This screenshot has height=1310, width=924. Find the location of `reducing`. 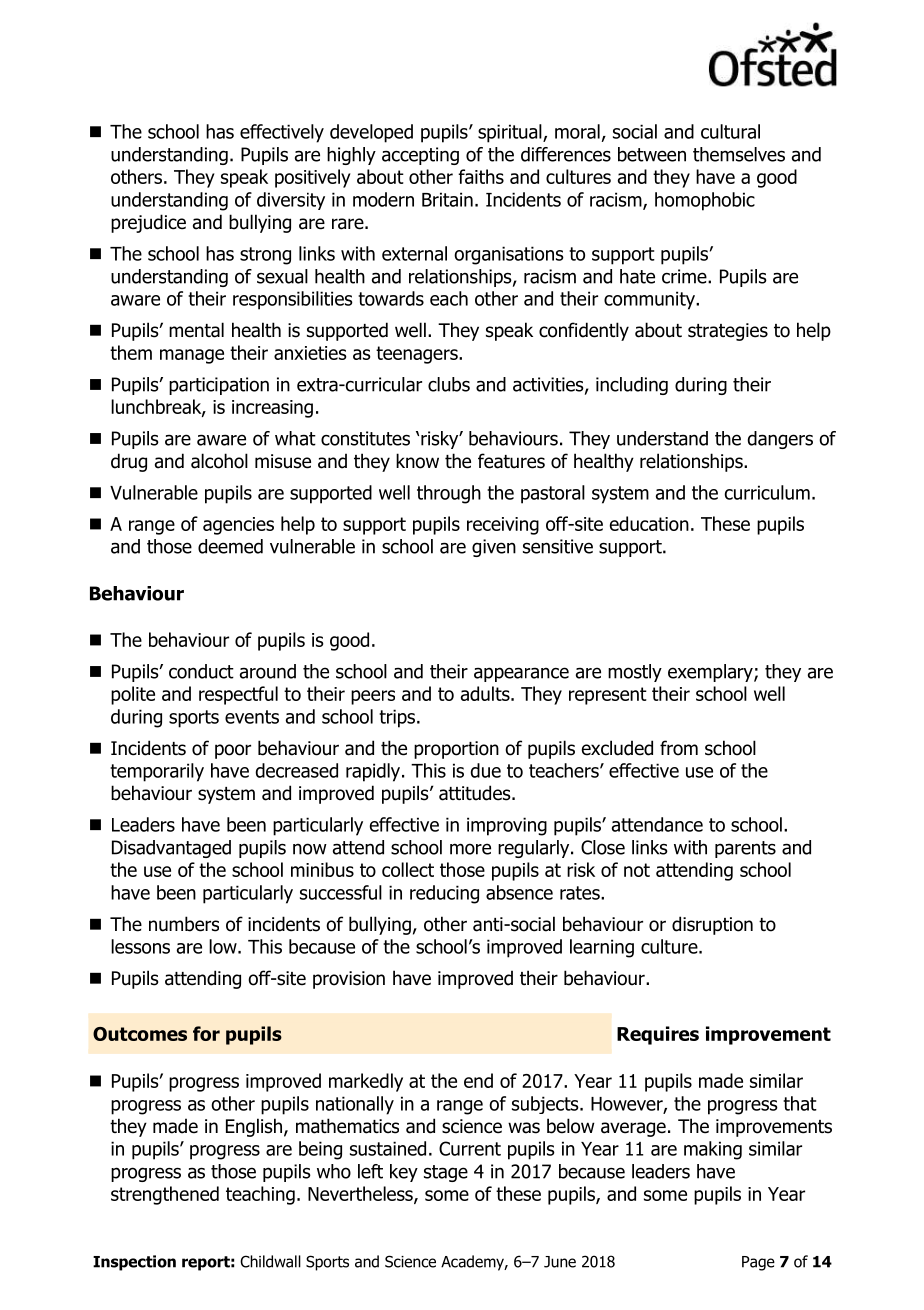

reducing is located at coordinates (444, 894).
